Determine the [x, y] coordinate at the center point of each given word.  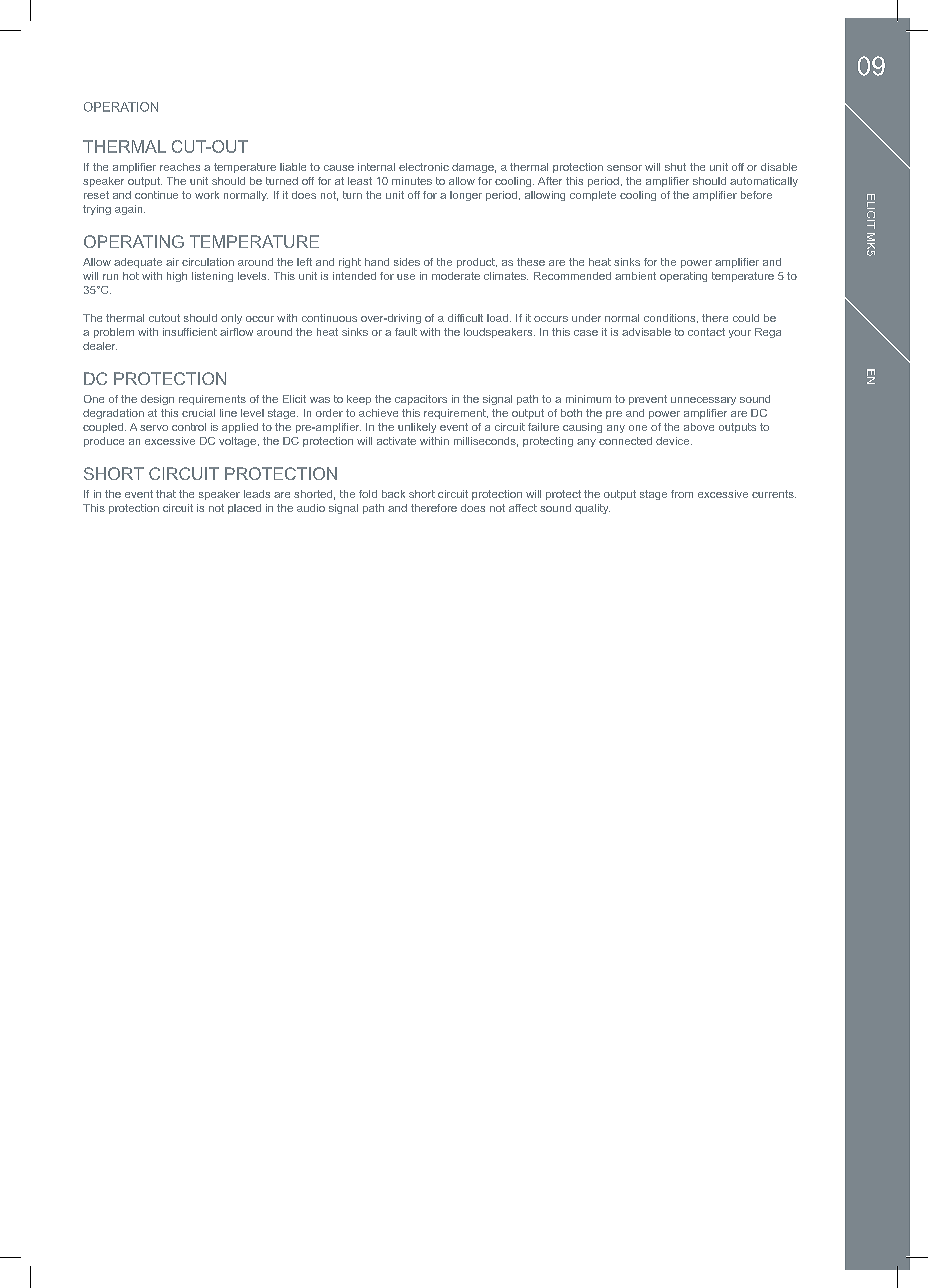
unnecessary [703, 401]
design [157, 400]
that [166, 494]
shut [675, 167]
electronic [424, 167]
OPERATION [121, 107]
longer [466, 196]
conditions [671, 318]
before [756, 195]
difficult [465, 318]
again [130, 210]
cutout [164, 318]
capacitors [421, 400]
